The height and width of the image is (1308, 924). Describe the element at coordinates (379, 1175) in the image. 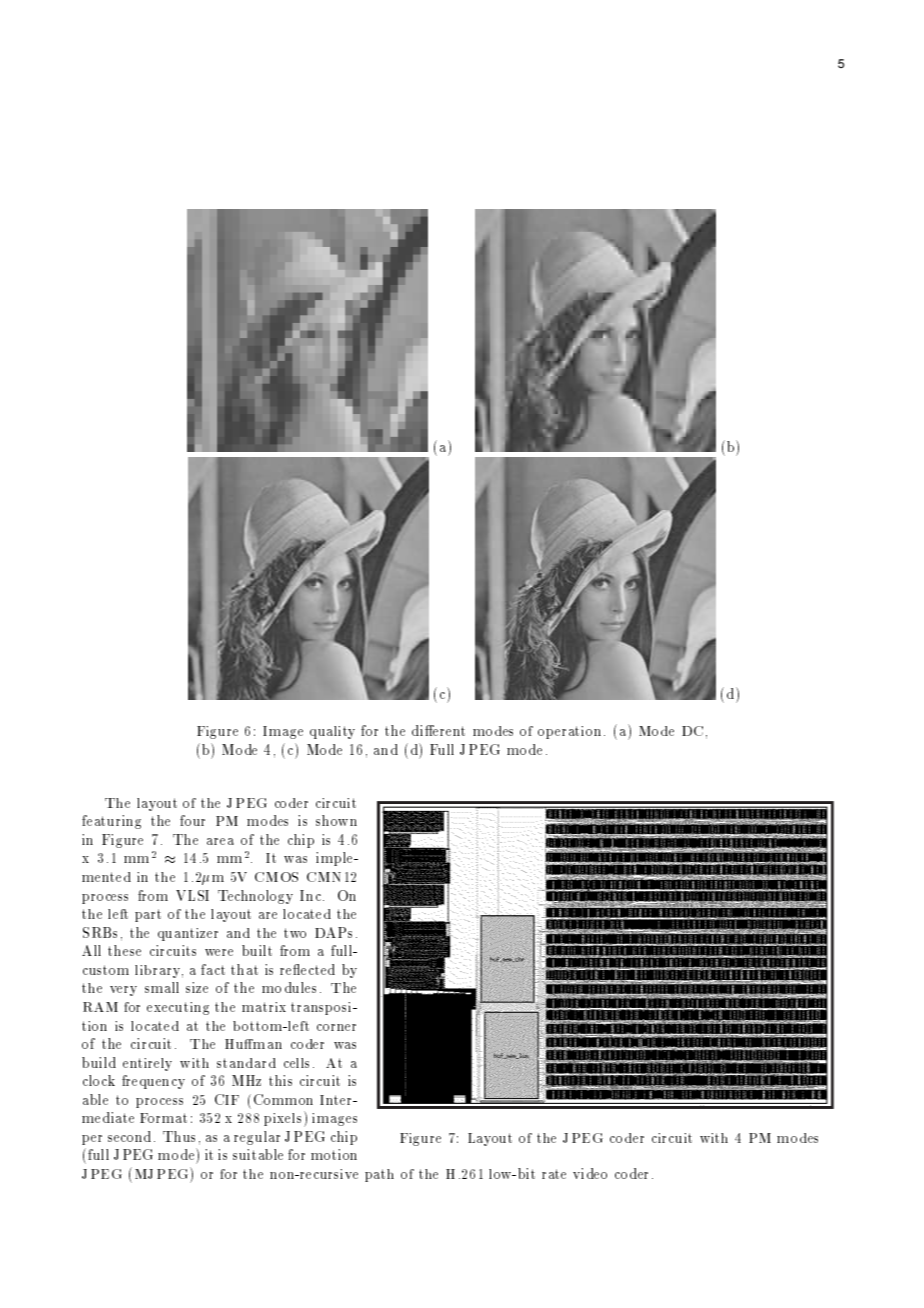

I see `path` at that location.
